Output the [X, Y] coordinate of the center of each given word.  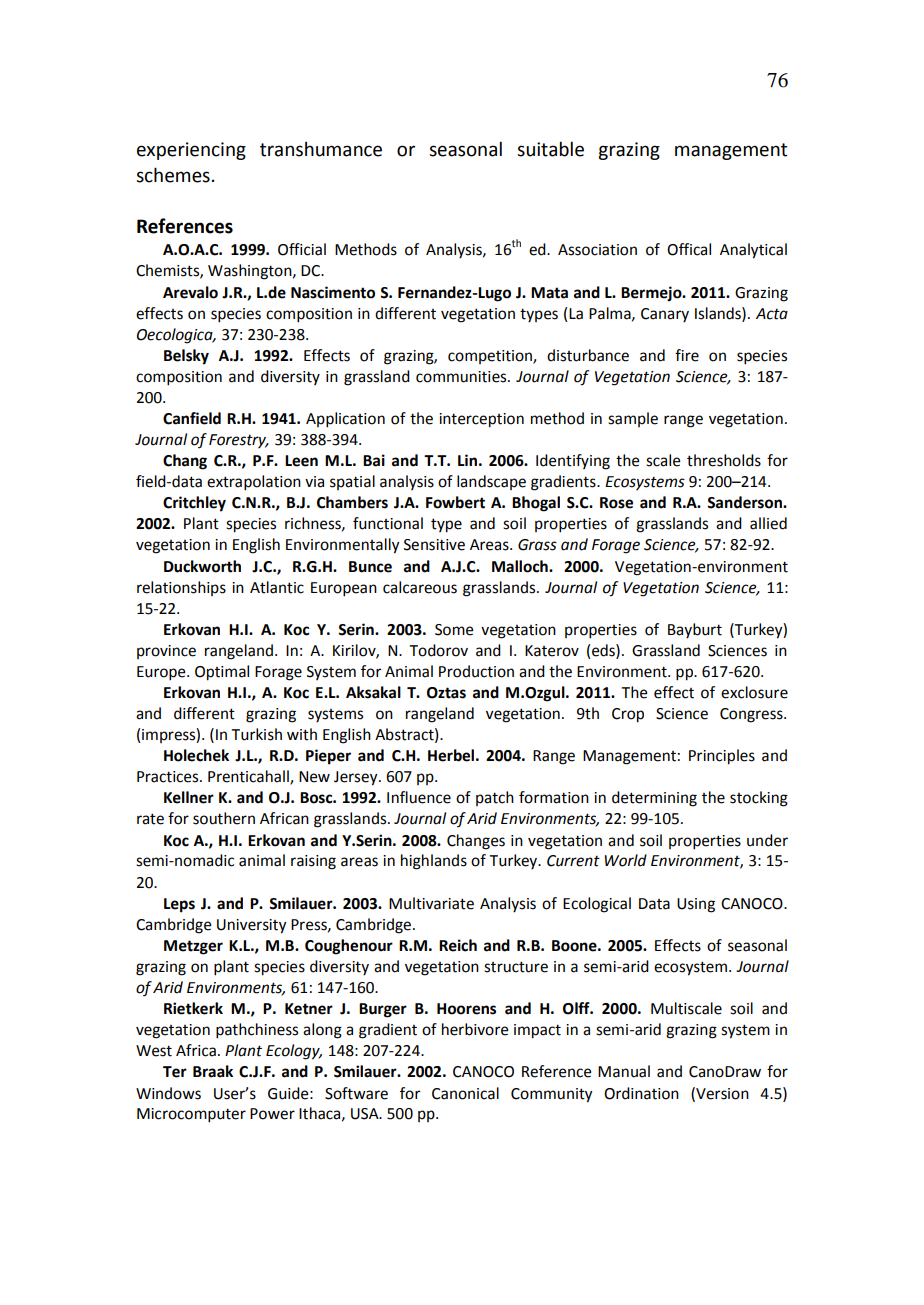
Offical [689, 249]
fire [687, 355]
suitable [550, 149]
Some [454, 630]
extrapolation [254, 483]
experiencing [191, 151]
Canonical [465, 1093]
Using [696, 905]
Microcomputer [191, 1115]
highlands [434, 862]
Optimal [222, 673]
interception [481, 420]
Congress [752, 715]
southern [224, 818]
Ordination [641, 1093]
